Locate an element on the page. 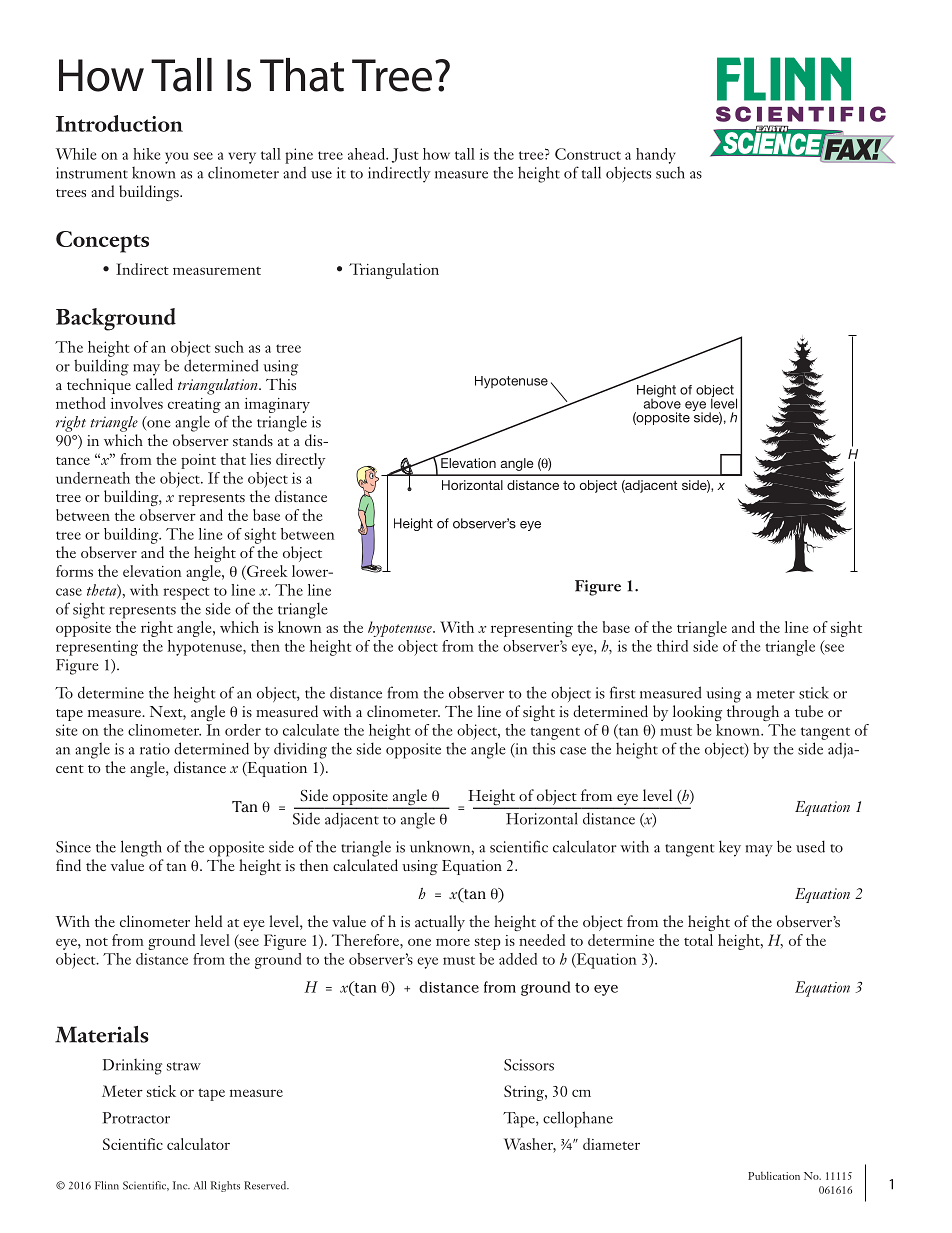 The image size is (952, 1233). actually is located at coordinates (440, 923).
